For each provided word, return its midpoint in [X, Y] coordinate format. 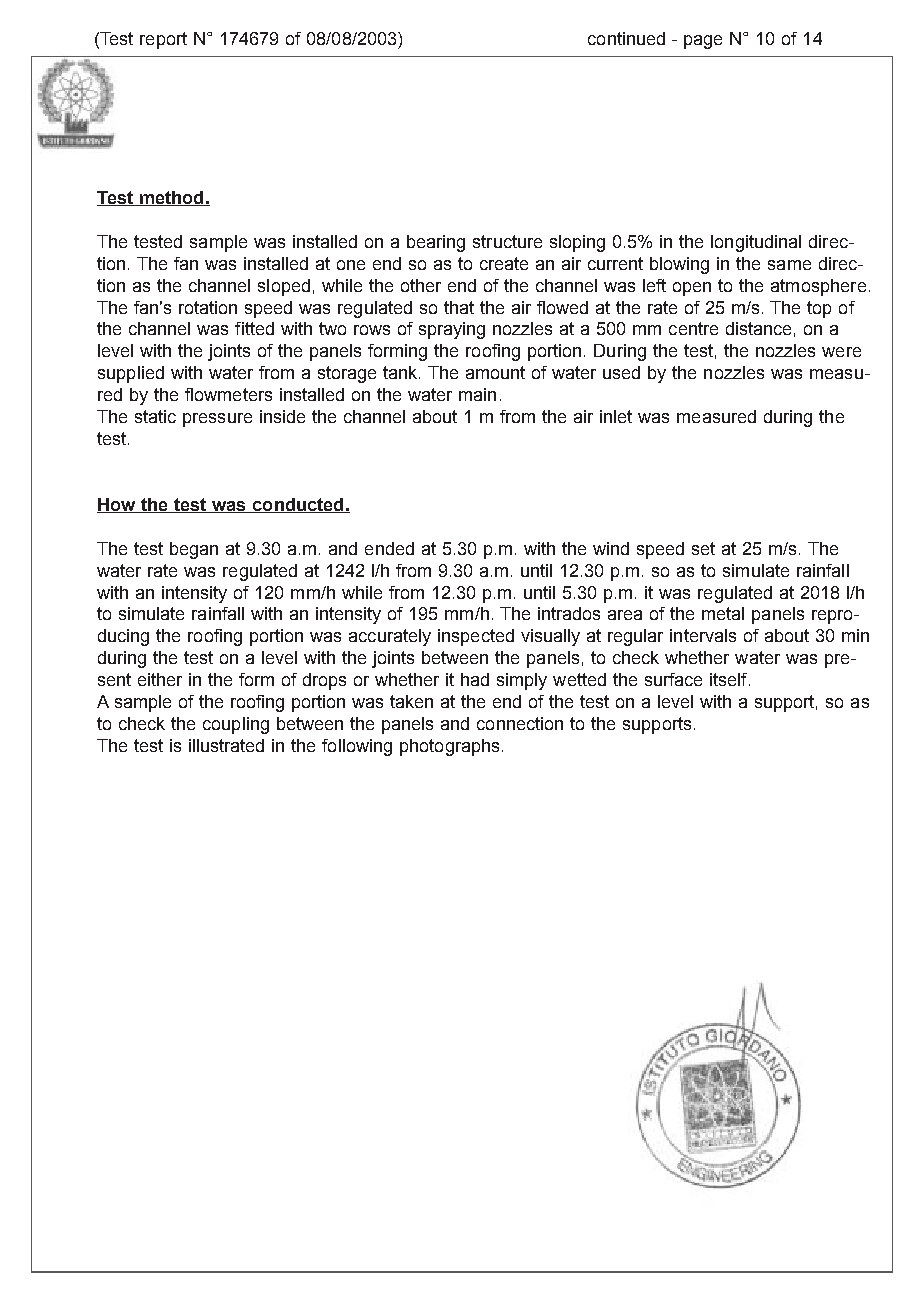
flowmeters [228, 394]
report [163, 40]
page [703, 42]
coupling [236, 725]
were [841, 352]
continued [626, 38]
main [477, 394]
